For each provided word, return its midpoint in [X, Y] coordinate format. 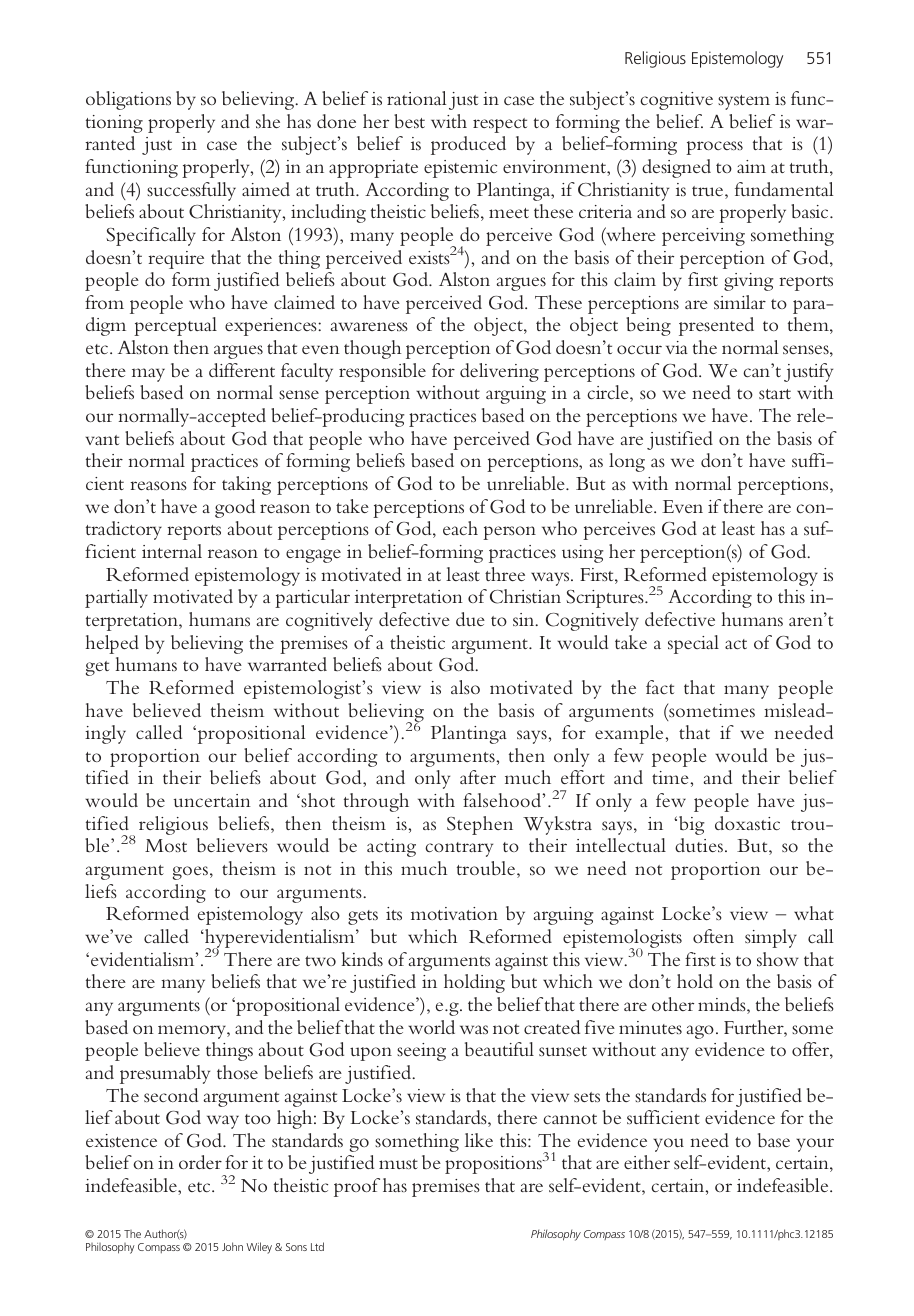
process [714, 148]
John [232, 1246]
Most [166, 845]
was [474, 1029]
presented [716, 326]
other [673, 1004]
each [460, 528]
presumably [165, 1074]
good [235, 508]
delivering [499, 372]
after [478, 777]
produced [468, 145]
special [693, 644]
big [690, 825]
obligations [128, 100]
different [242, 370]
